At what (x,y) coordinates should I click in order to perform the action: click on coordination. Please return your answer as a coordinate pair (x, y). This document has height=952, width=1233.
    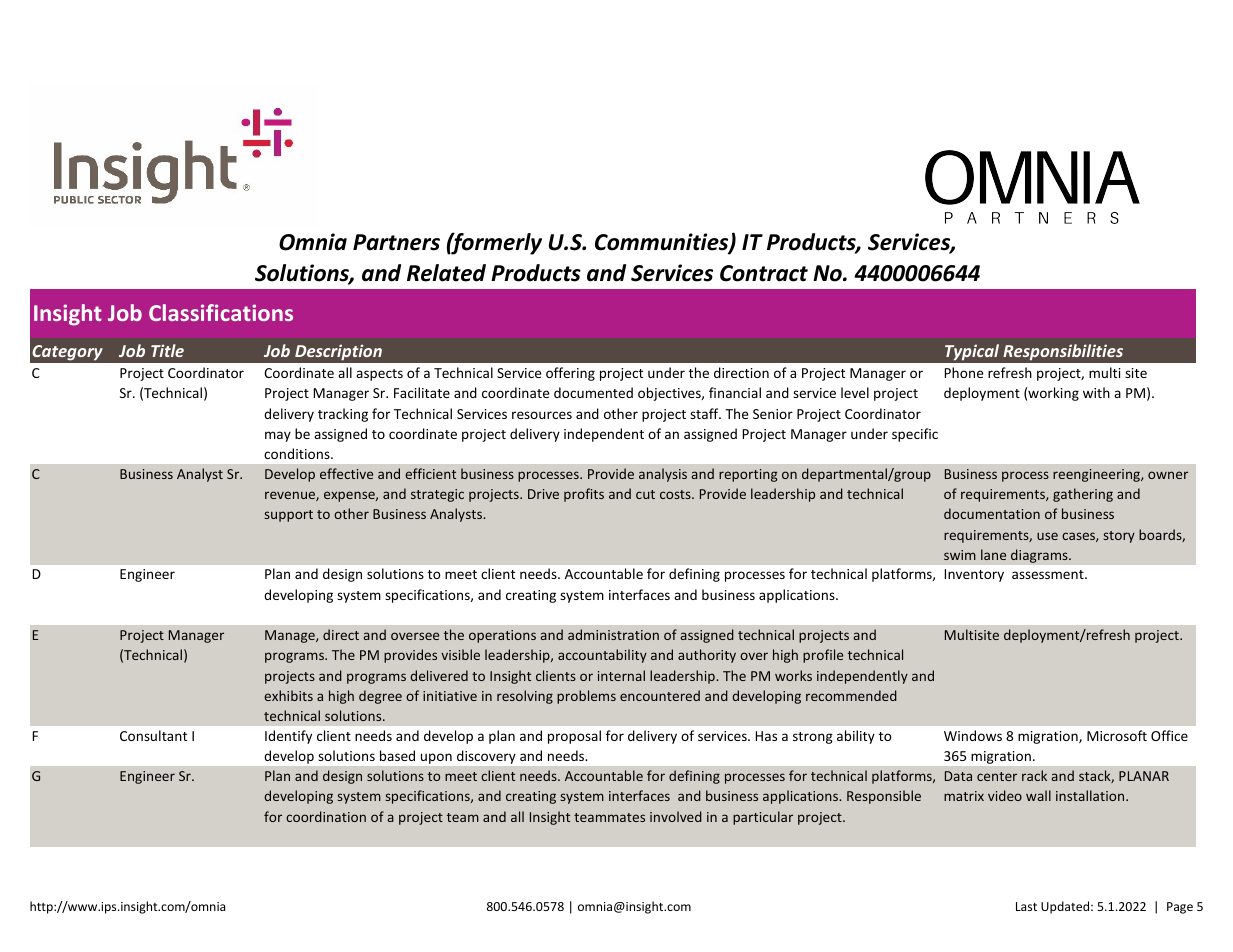
    Looking at the image, I should click on (326, 816).
